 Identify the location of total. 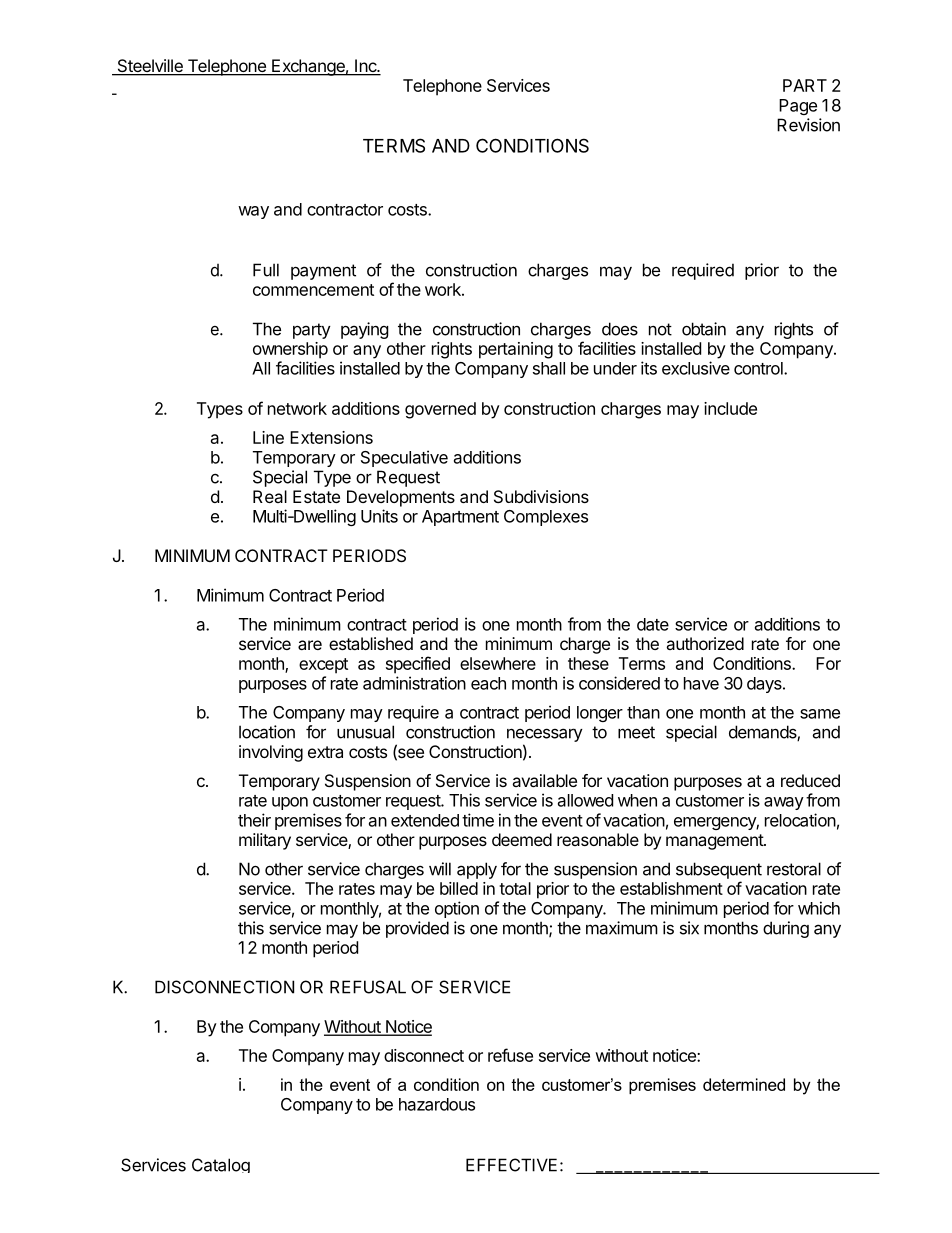
(515, 888).
